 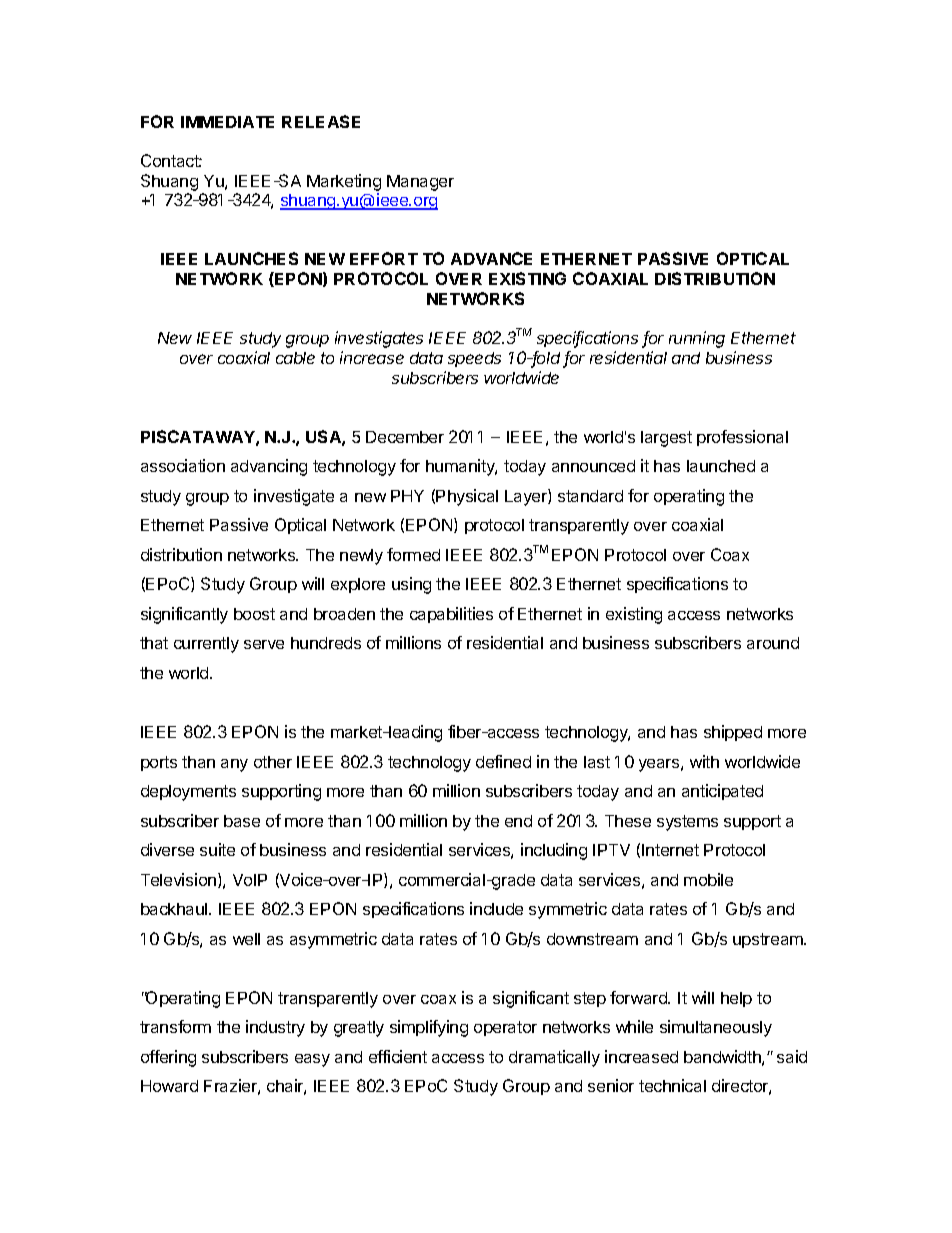 I want to click on end, so click(x=518, y=821).
